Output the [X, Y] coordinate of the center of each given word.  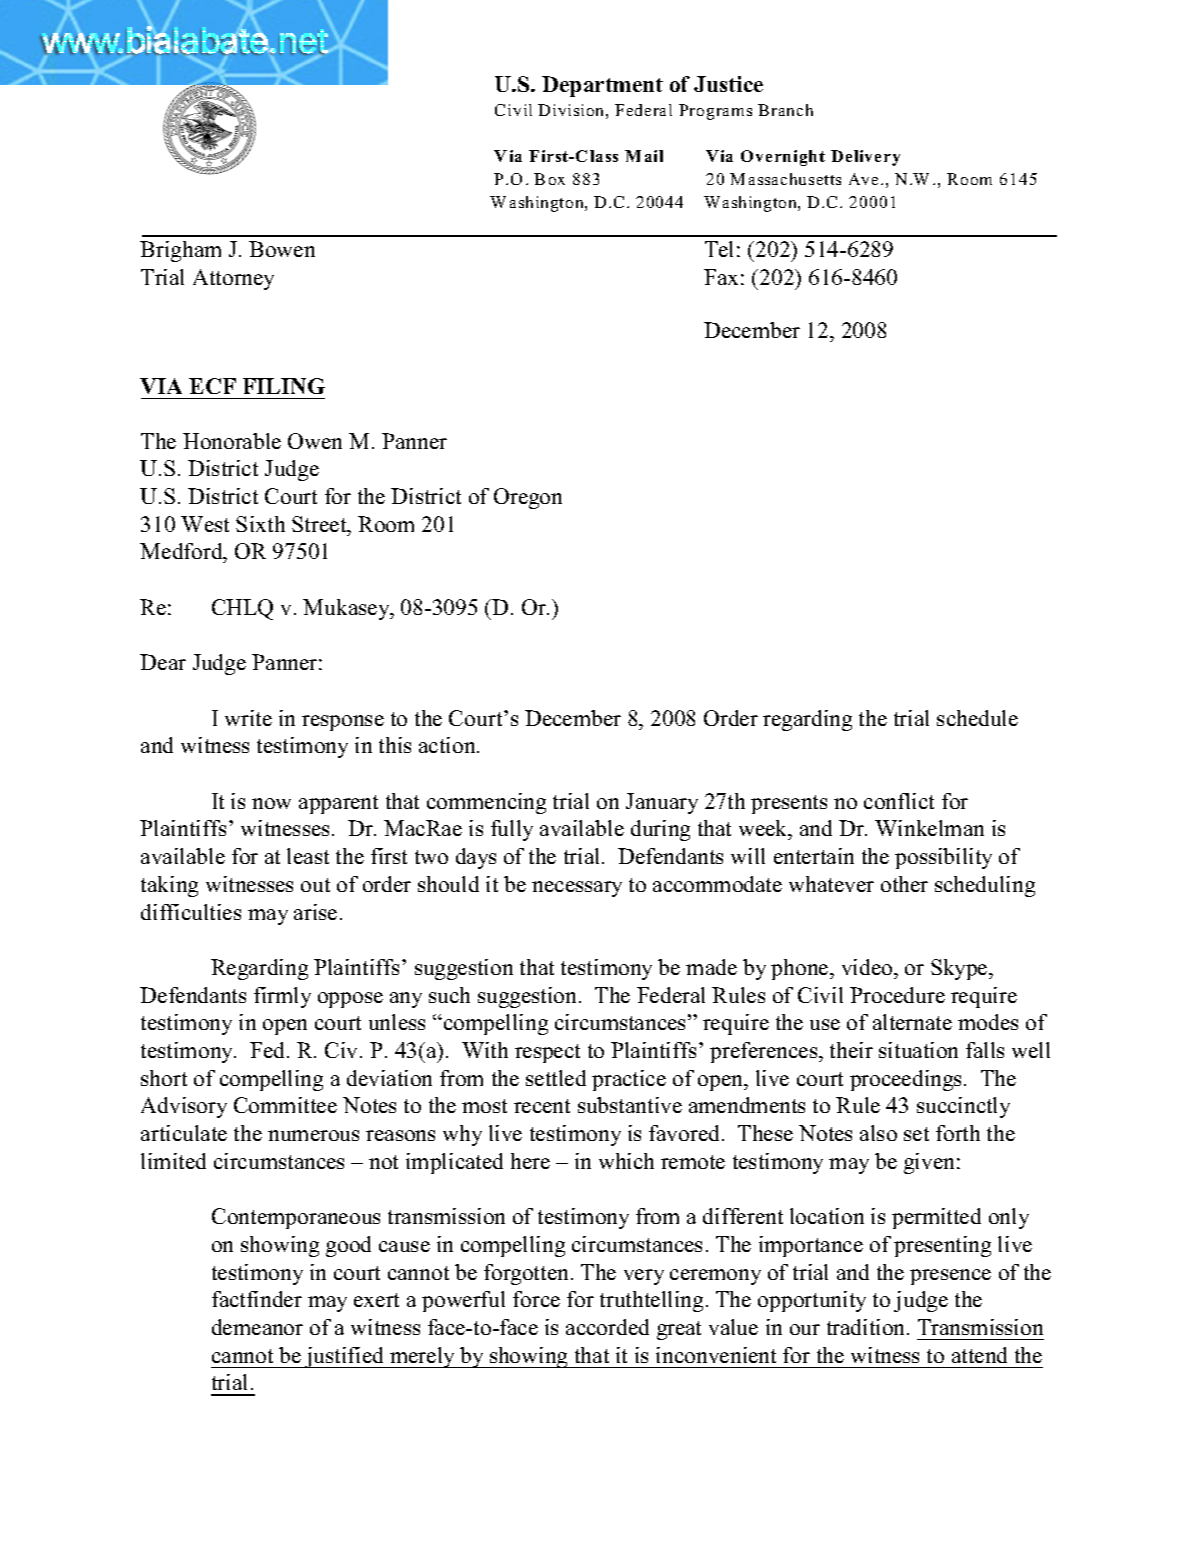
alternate [912, 1022]
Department [602, 86]
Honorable [232, 441]
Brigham [180, 251]
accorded [607, 1327]
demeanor [257, 1327]
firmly [282, 997]
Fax [721, 277]
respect [547, 1053]
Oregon [528, 498]
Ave [863, 179]
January [662, 803]
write [248, 718]
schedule [977, 718]
